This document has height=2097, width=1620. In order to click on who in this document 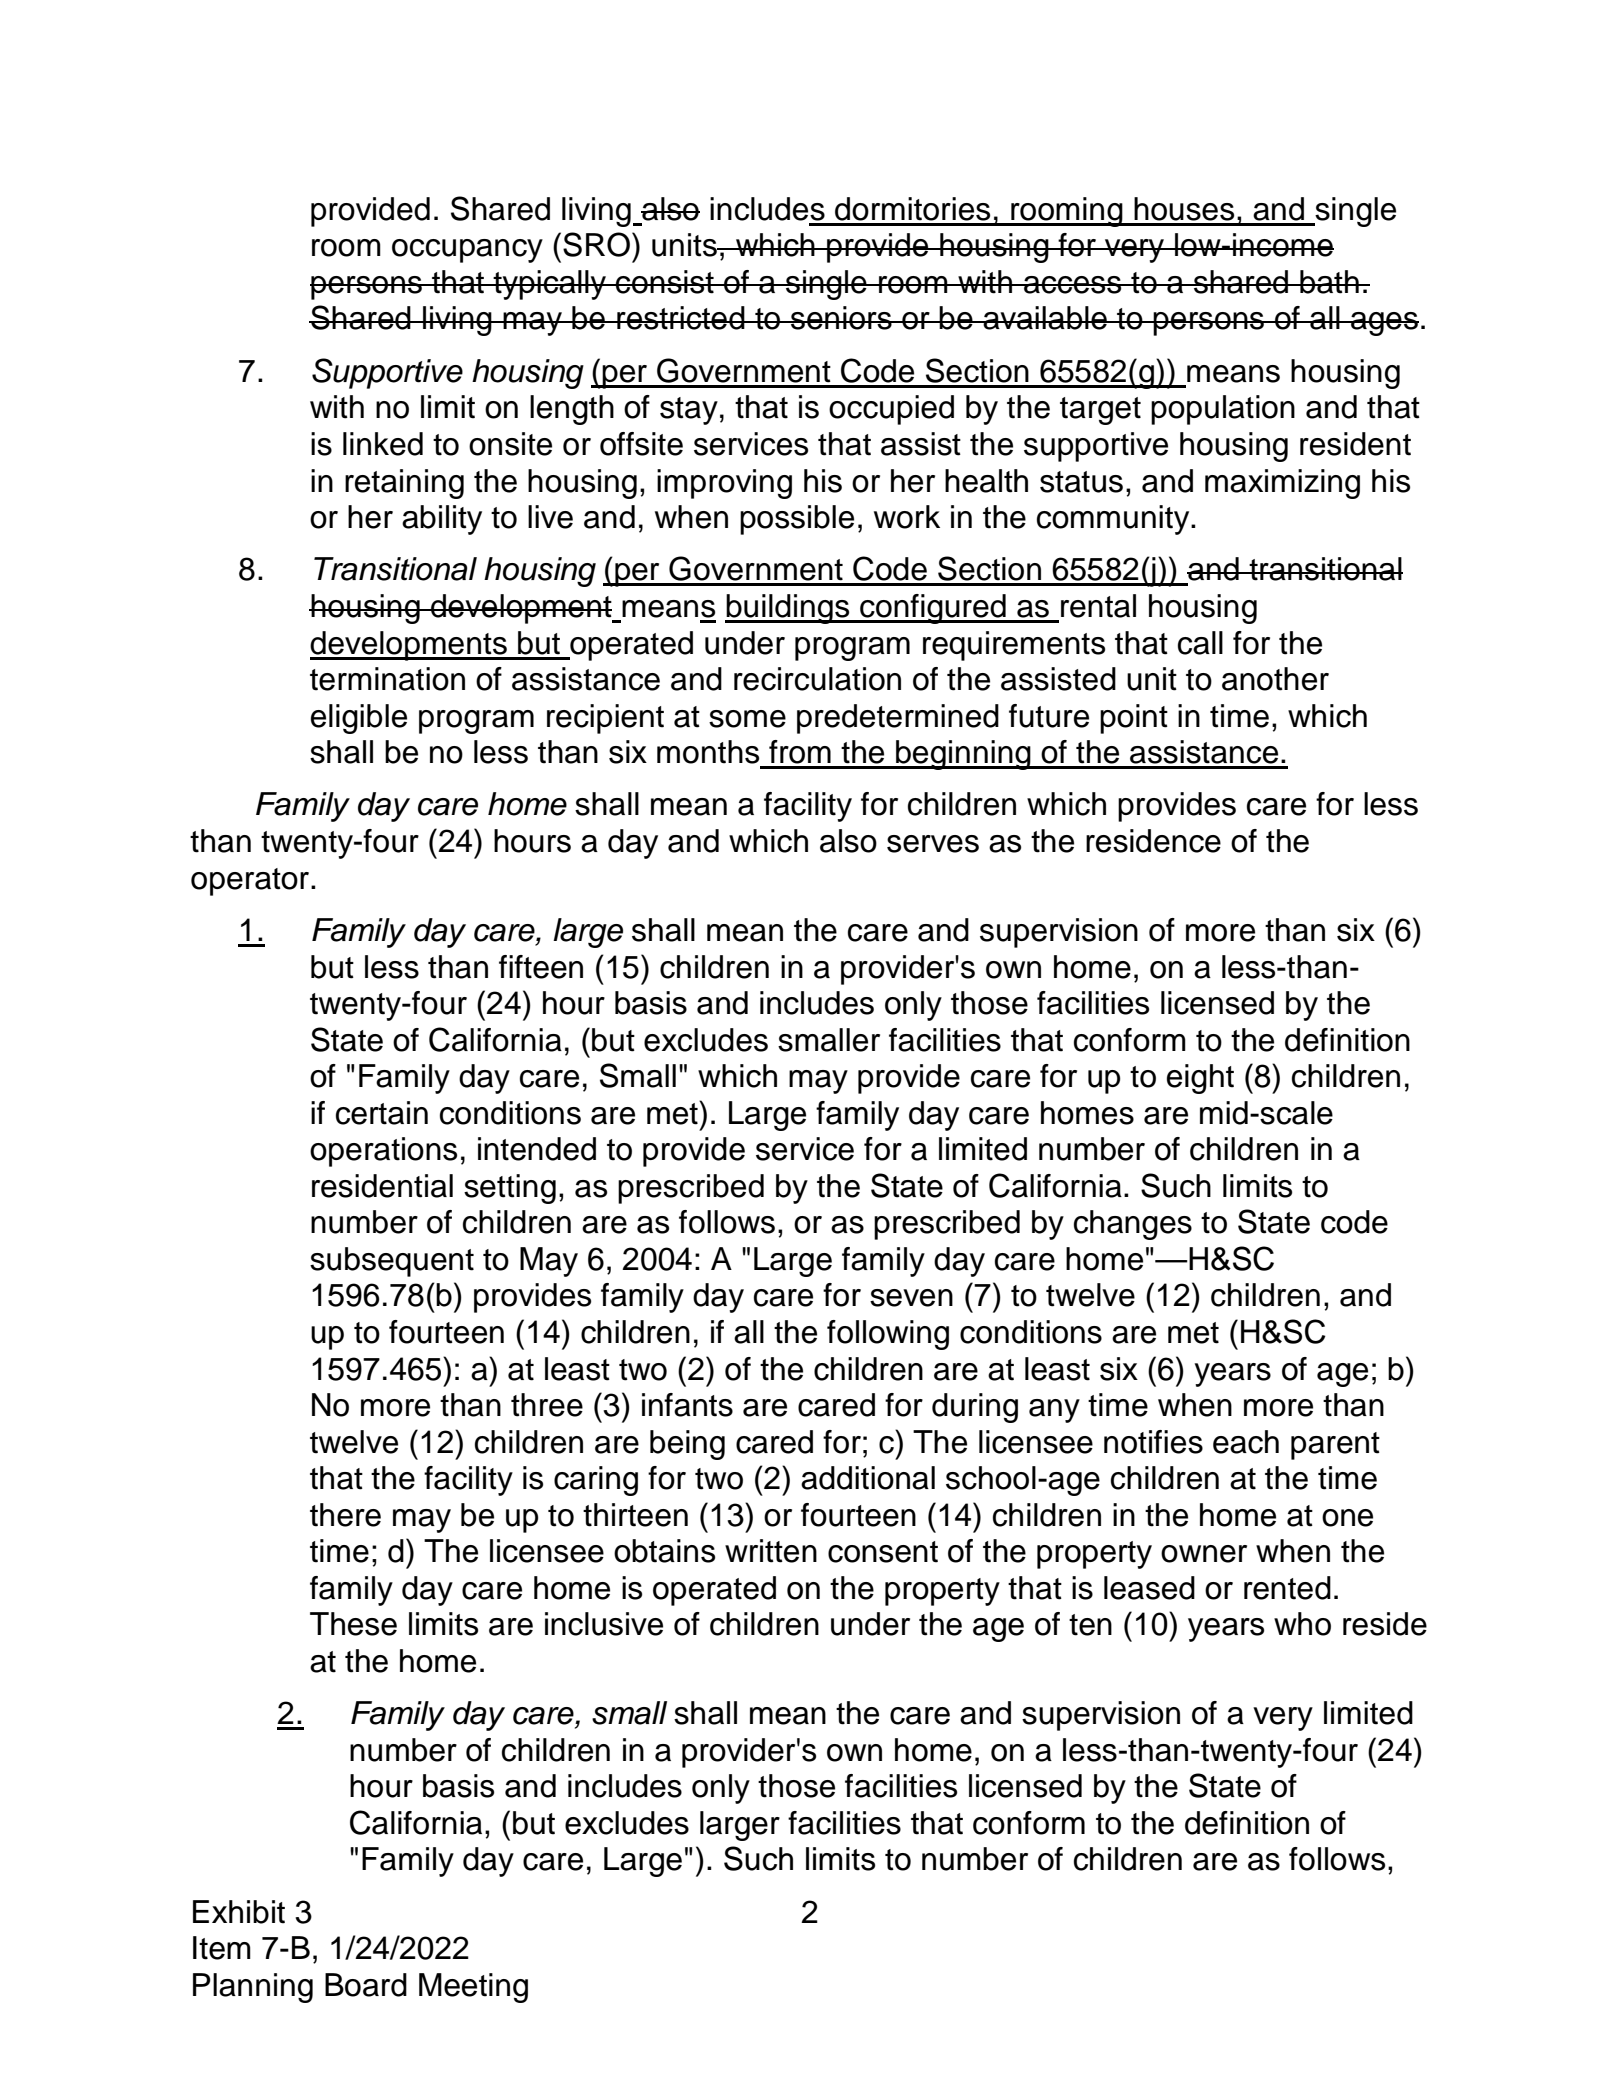, I will do `click(1302, 1624)`.
